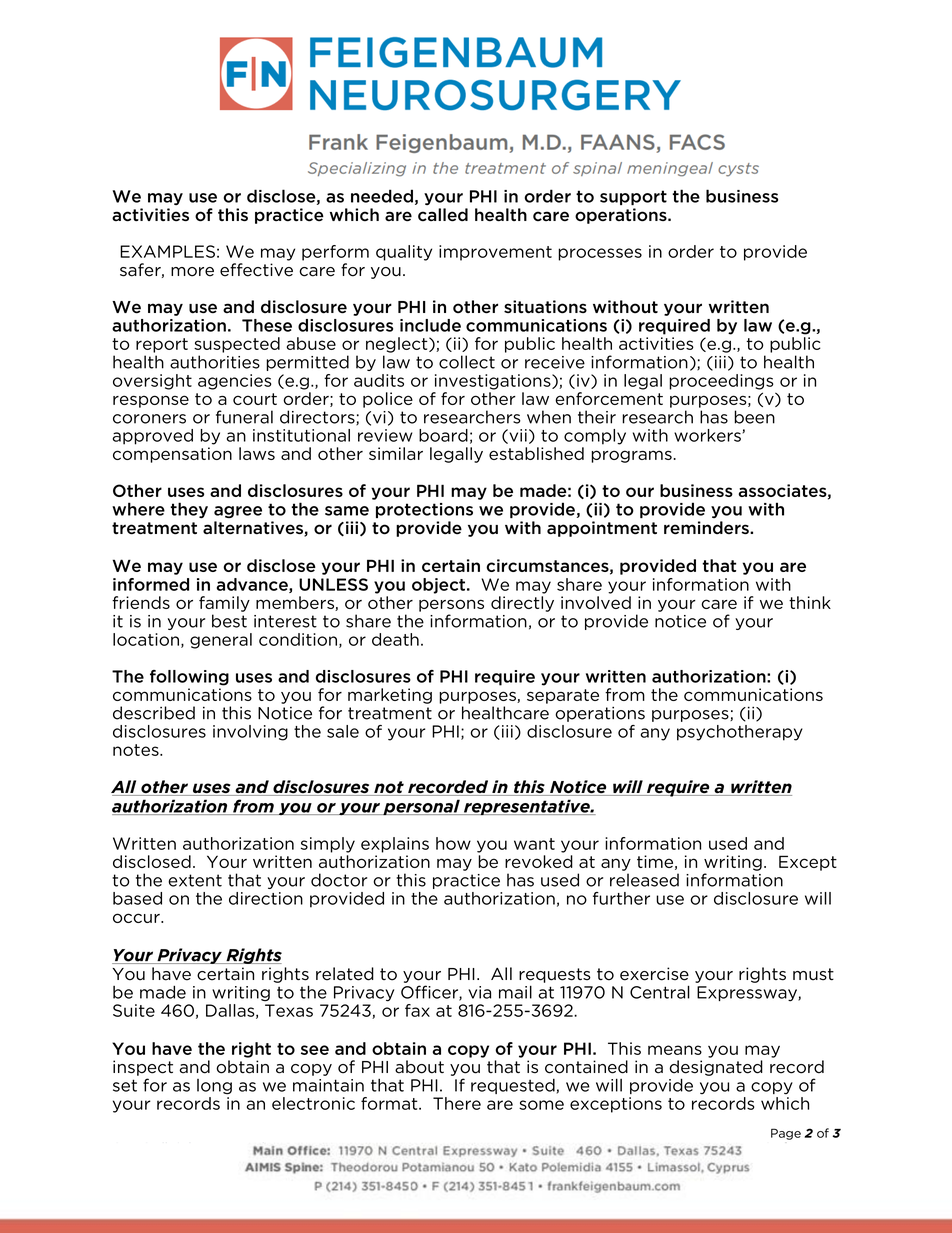 Image resolution: width=952 pixels, height=1233 pixels. Describe the element at coordinates (167, 251) in the screenshot. I see `EXAMPLES` at that location.
